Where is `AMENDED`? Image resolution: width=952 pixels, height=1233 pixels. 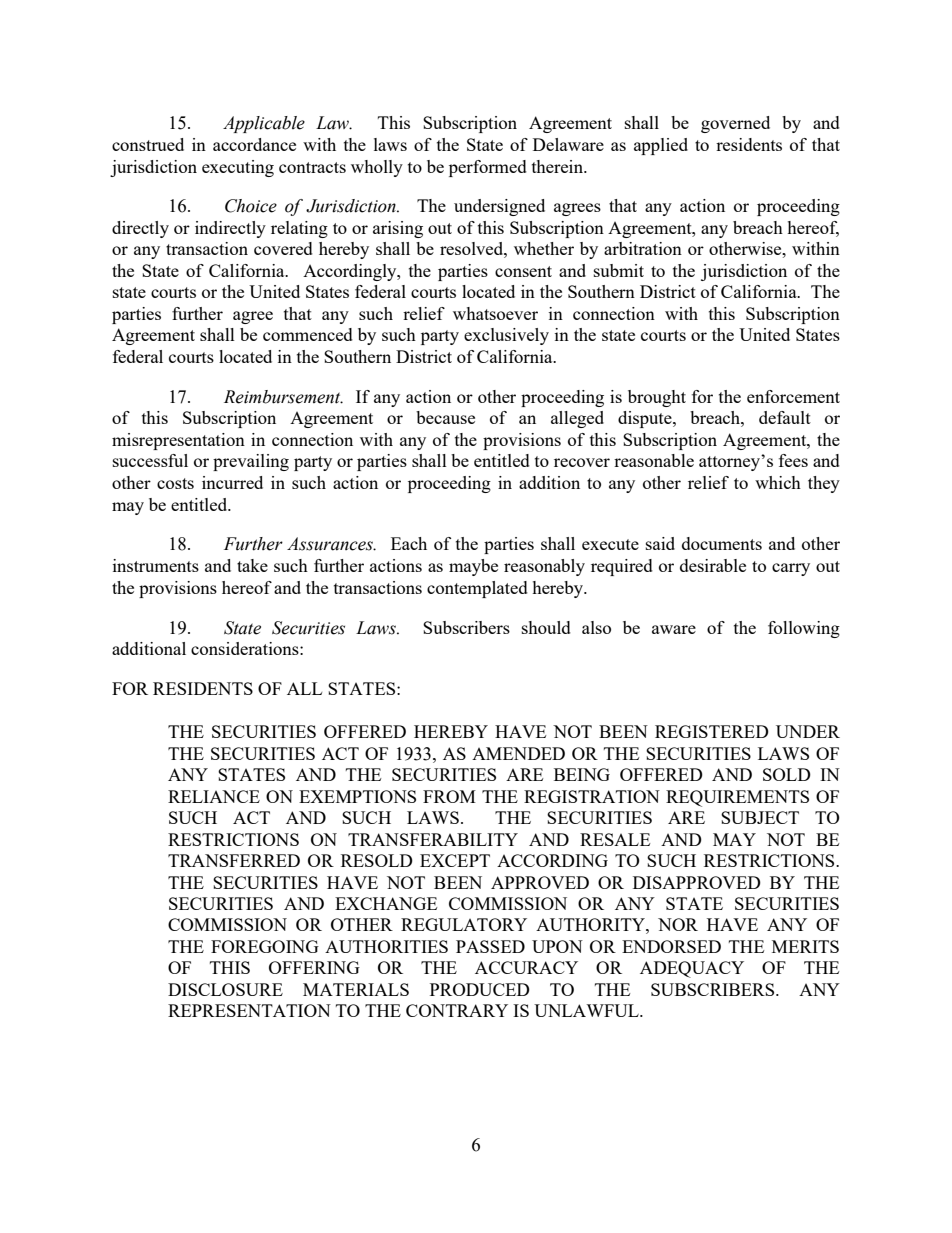 AMENDED is located at coordinates (518, 753).
